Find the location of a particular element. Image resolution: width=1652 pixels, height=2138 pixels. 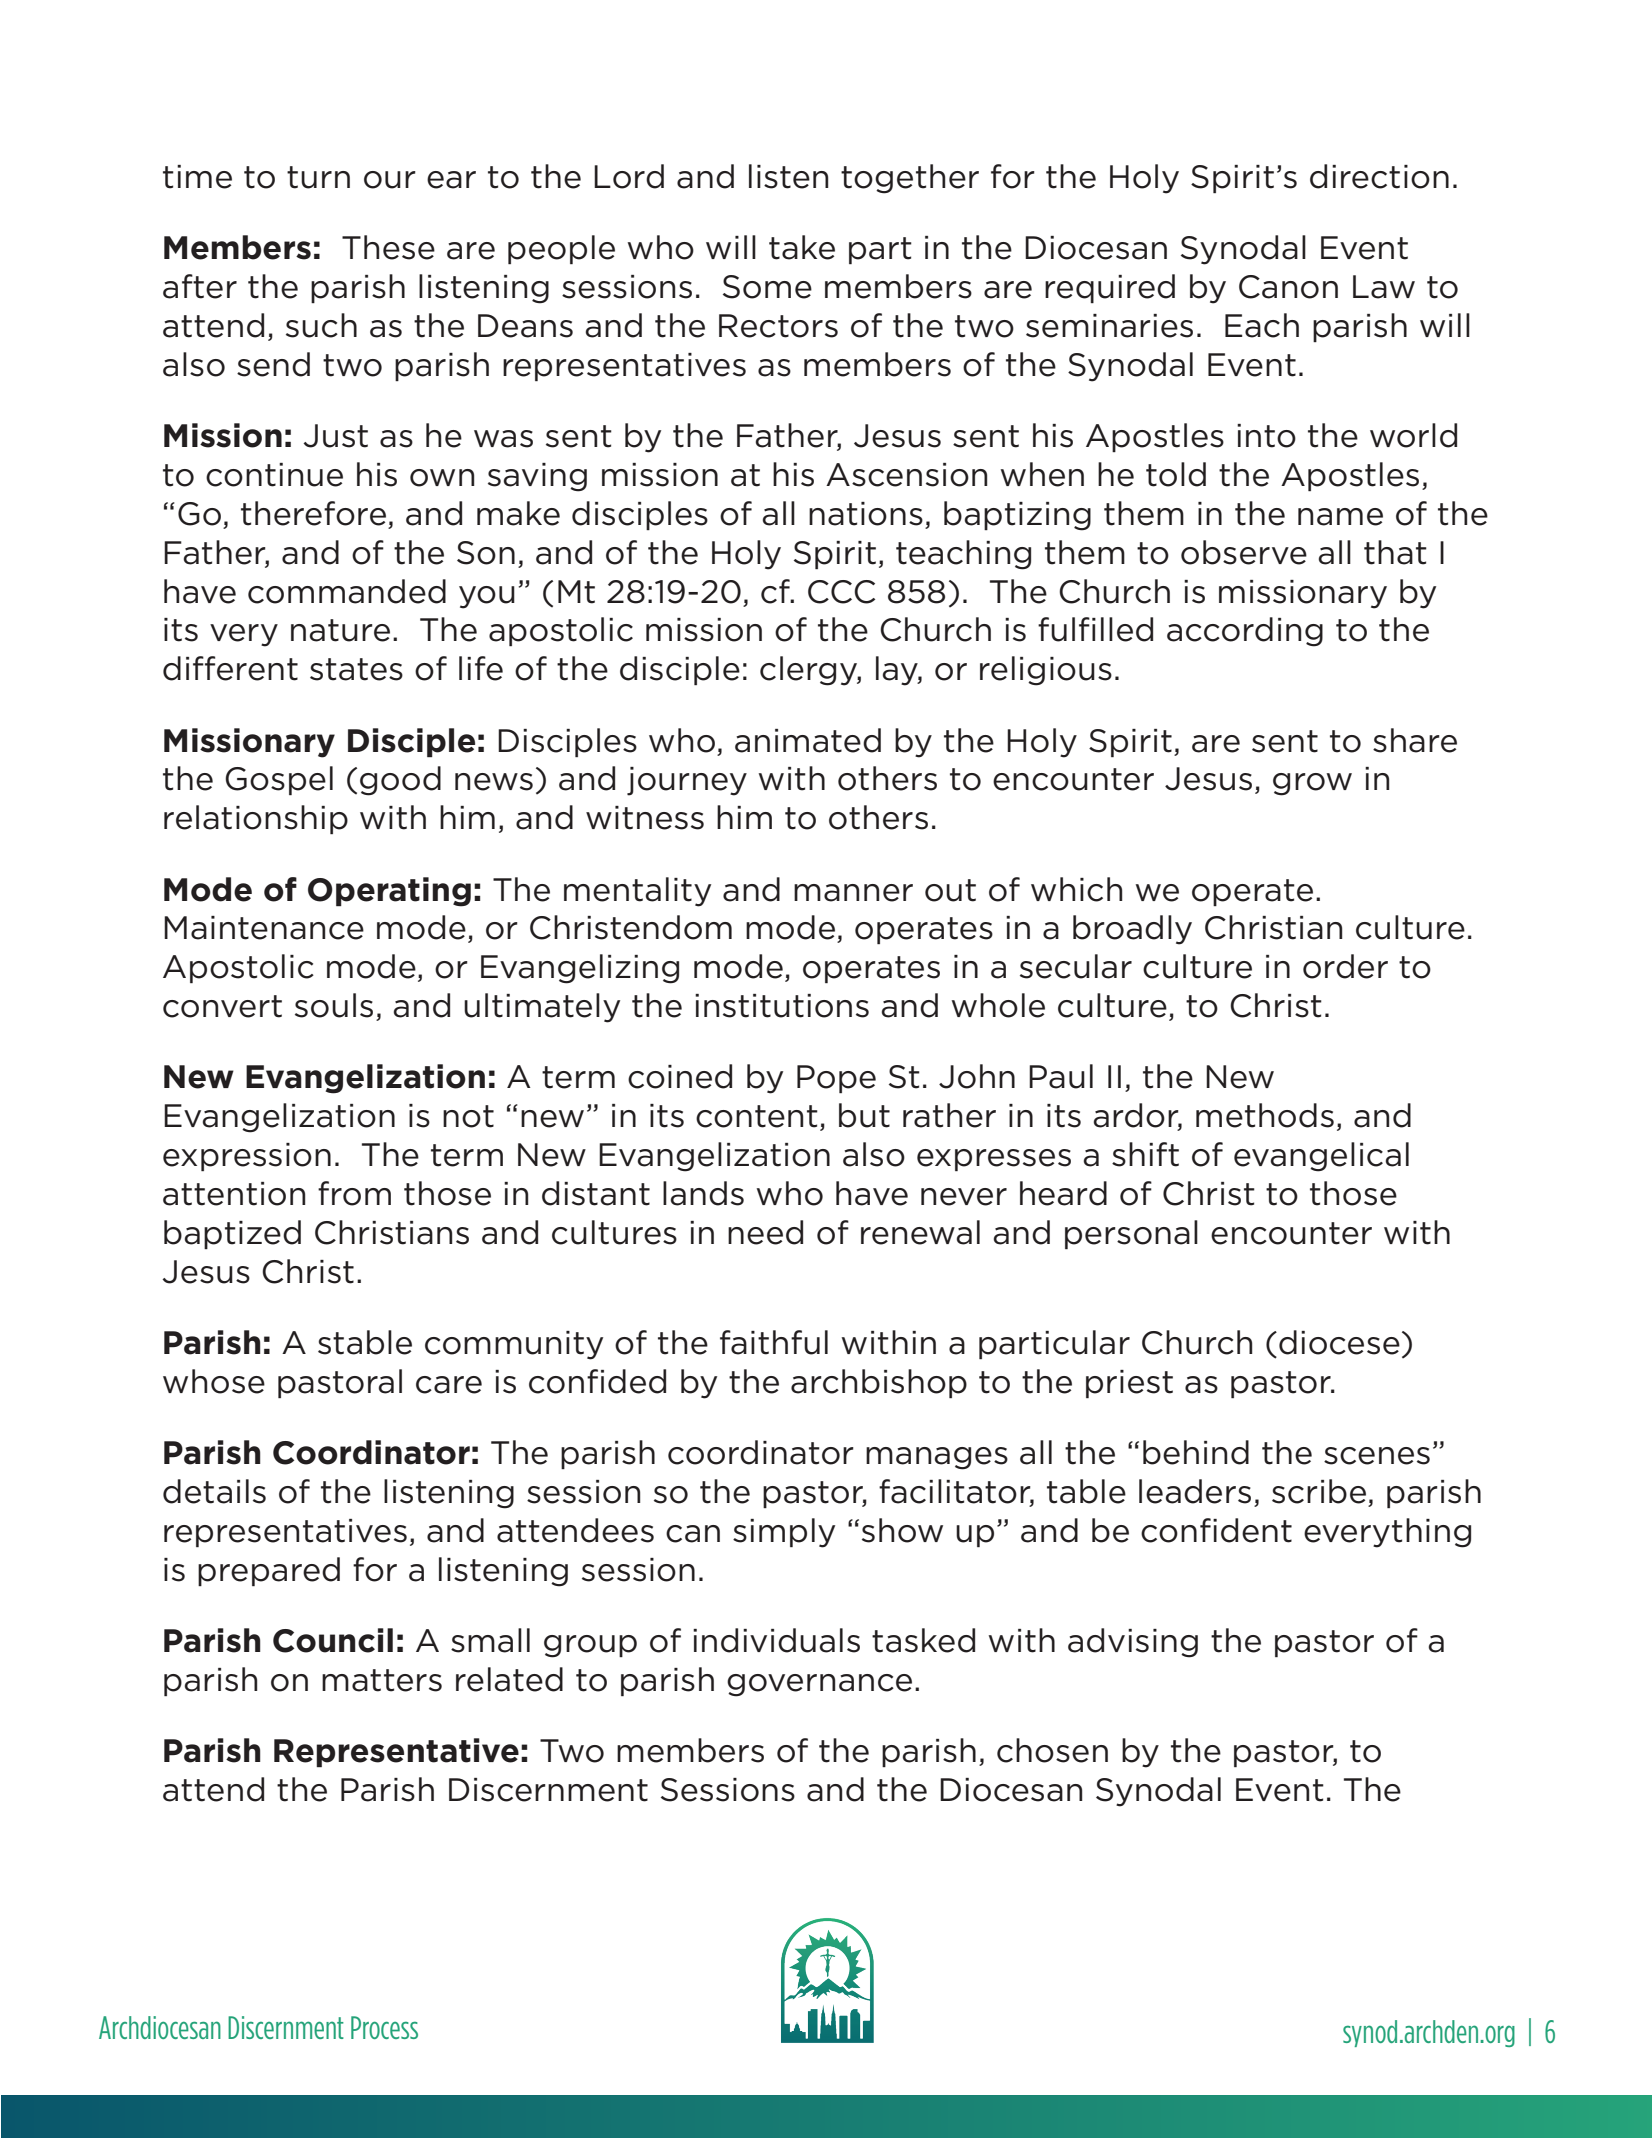

Canon is located at coordinates (1288, 287).
